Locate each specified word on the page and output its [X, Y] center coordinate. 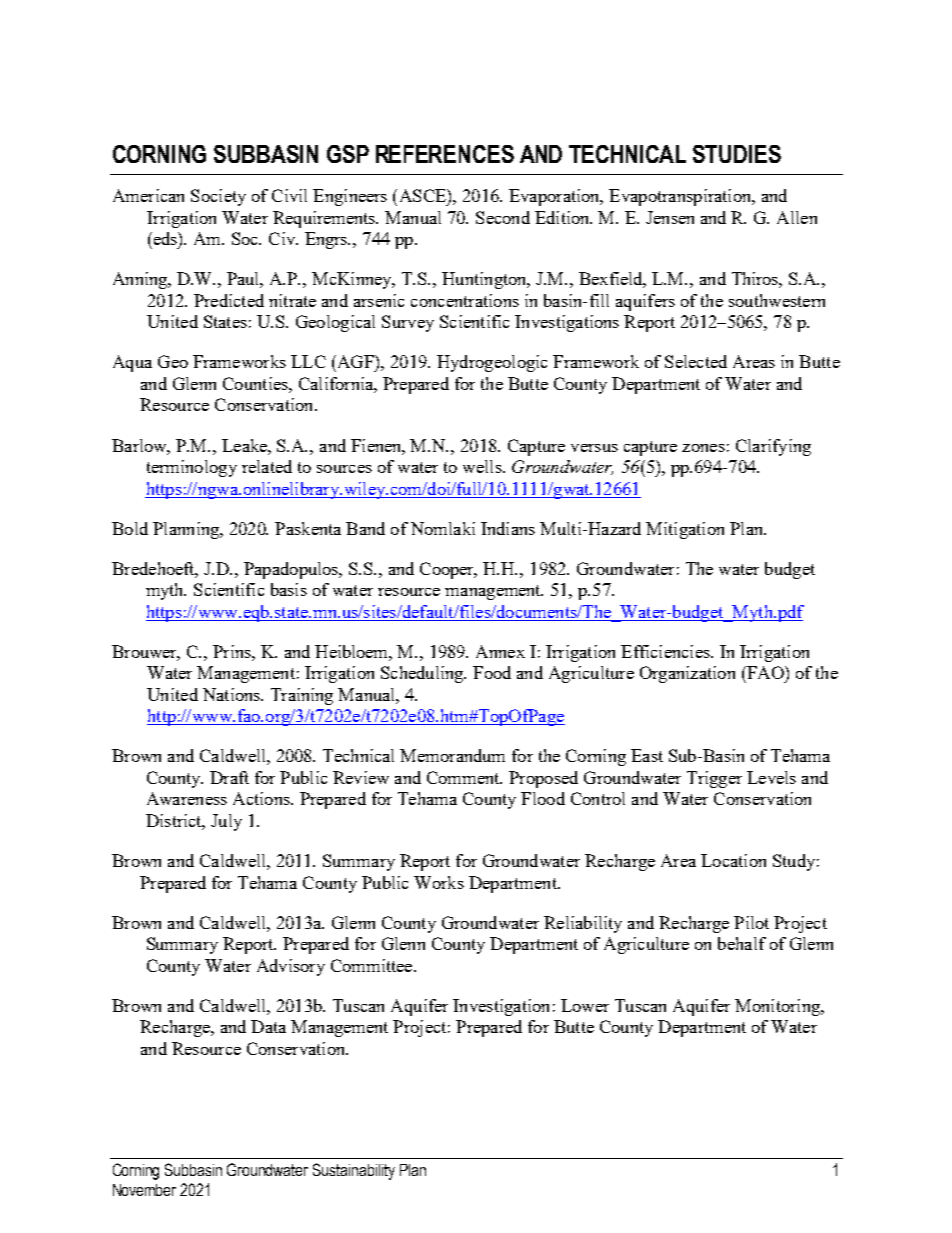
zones [703, 448]
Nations [232, 694]
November [144, 1190]
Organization [687, 674]
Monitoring [778, 1007]
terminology [192, 468]
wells [483, 466]
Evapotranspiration [681, 197]
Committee [373, 965]
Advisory [291, 967]
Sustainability [354, 1171]
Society [218, 197]
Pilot [751, 922]
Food [492, 672]
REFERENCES [445, 154]
